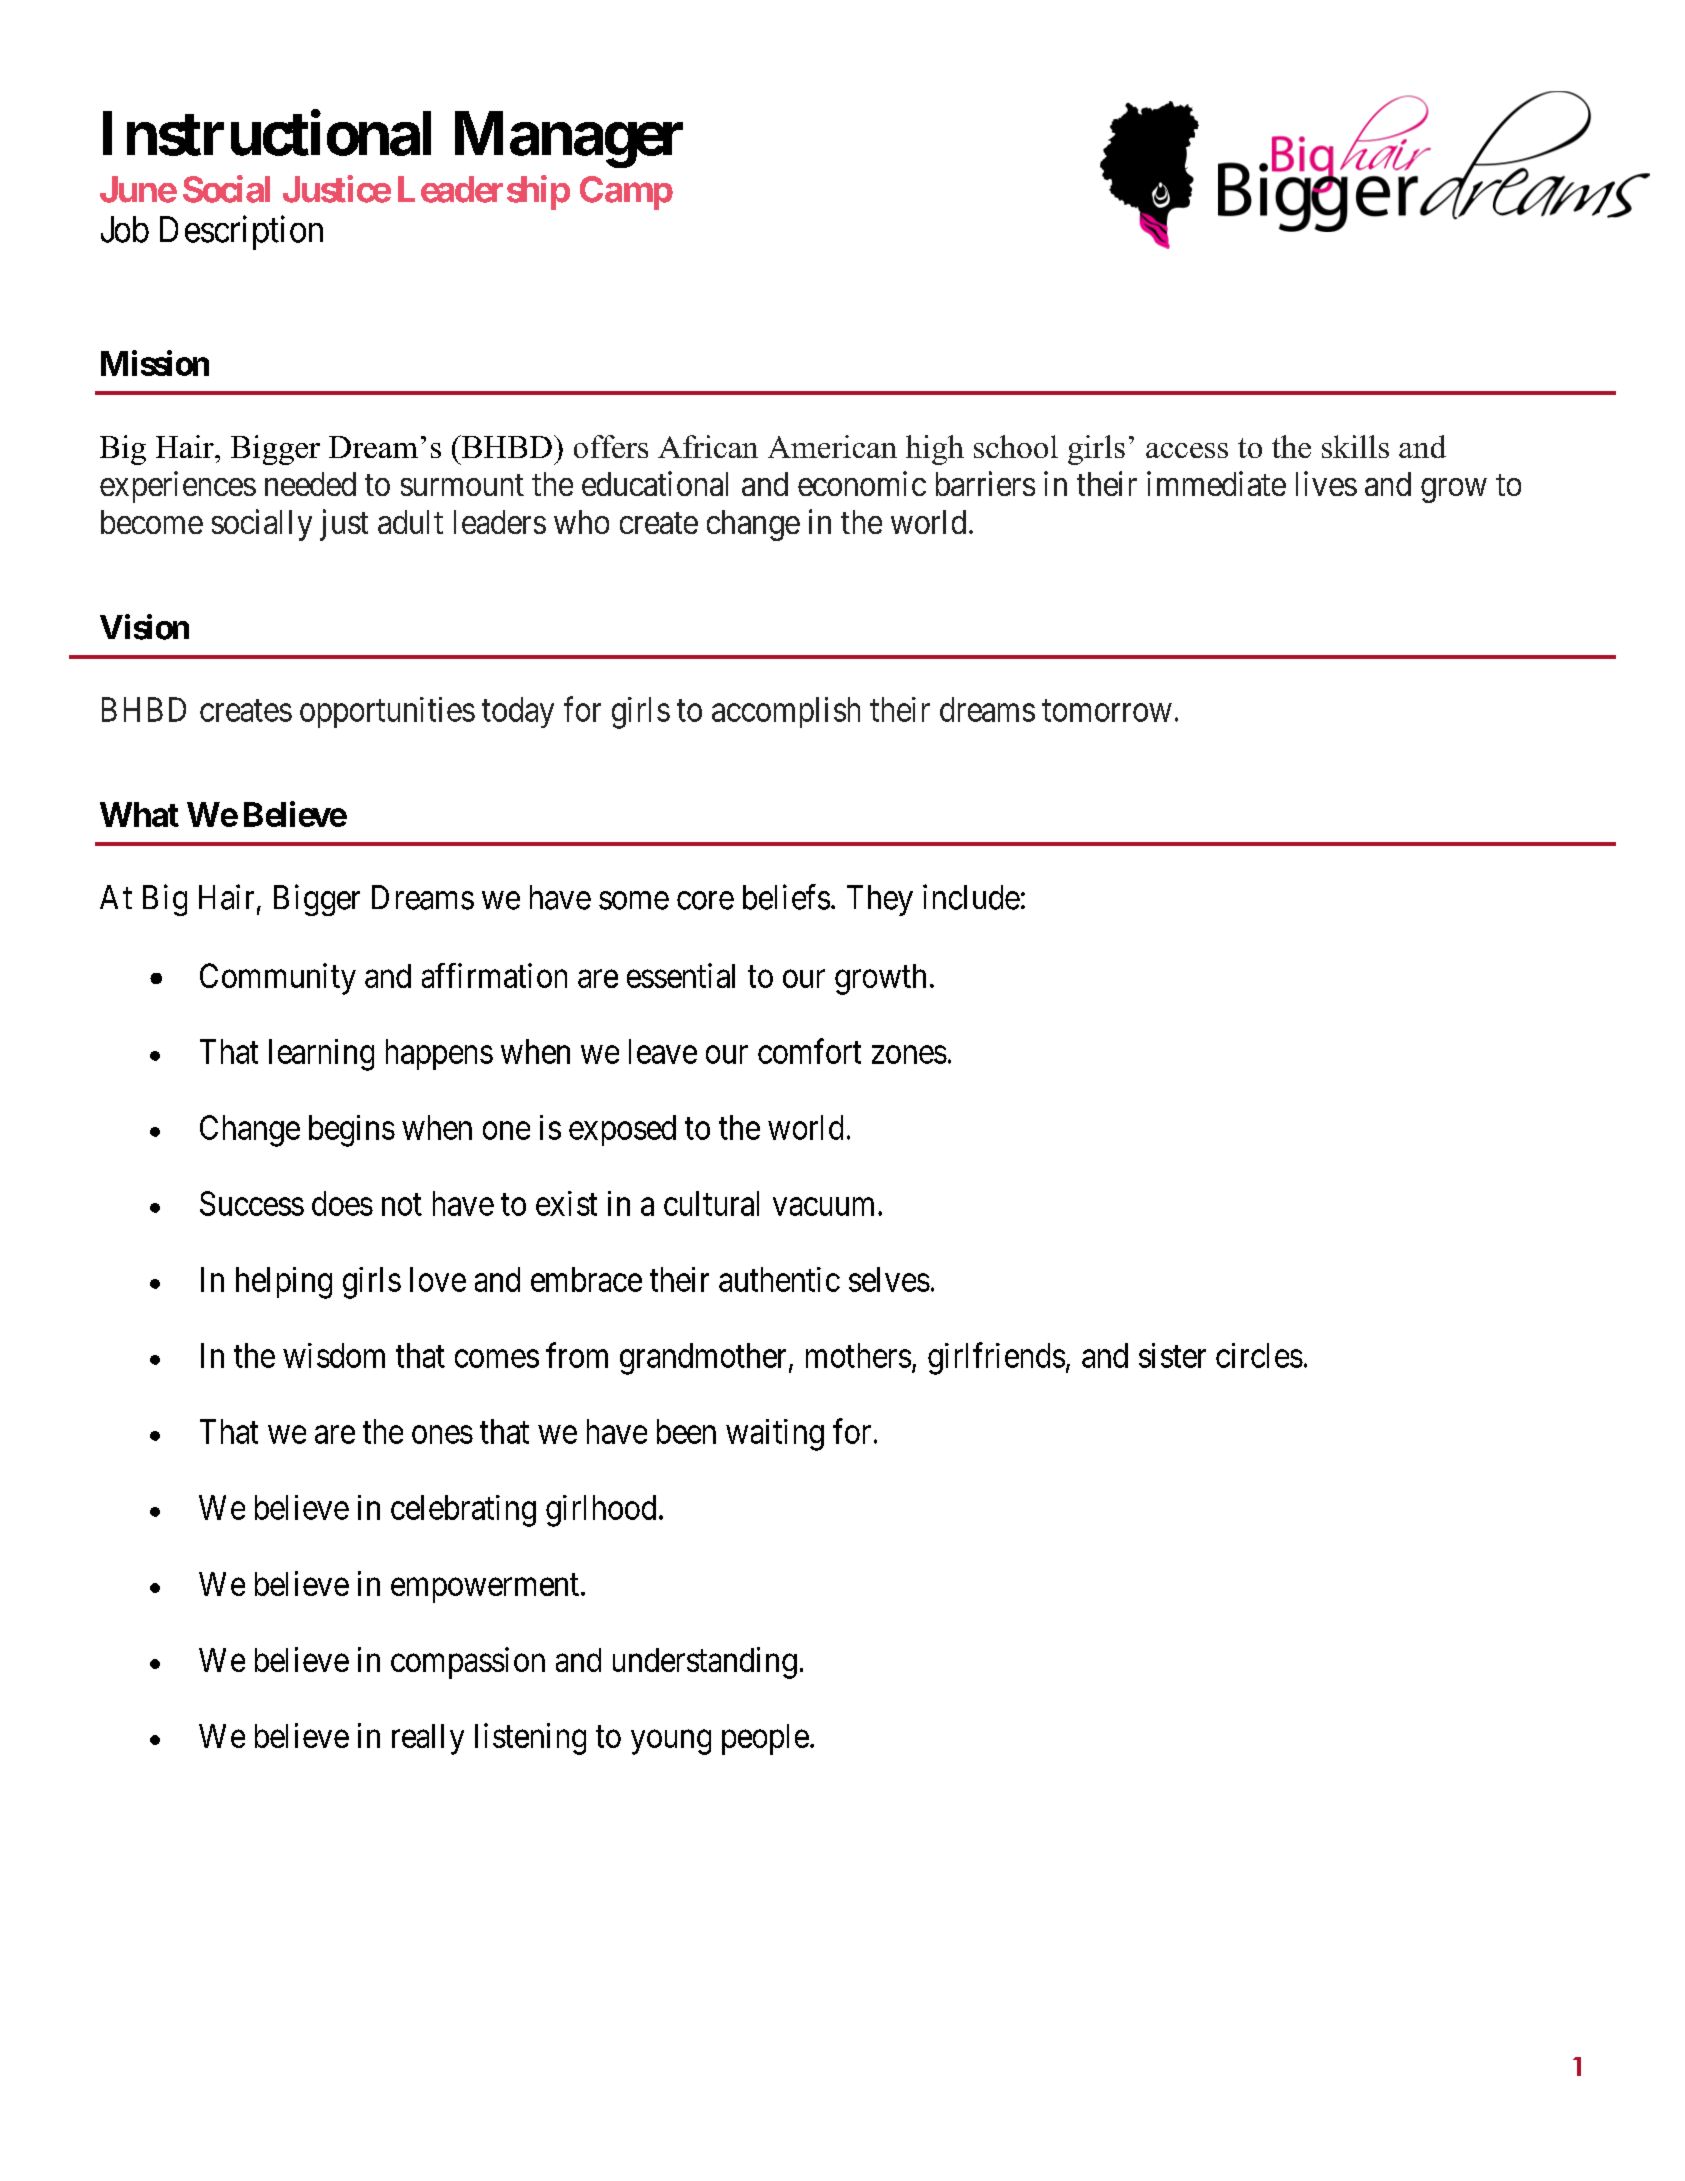 This image has width=1685, height=2181. I want to click on understanding, so click(705, 1663).
